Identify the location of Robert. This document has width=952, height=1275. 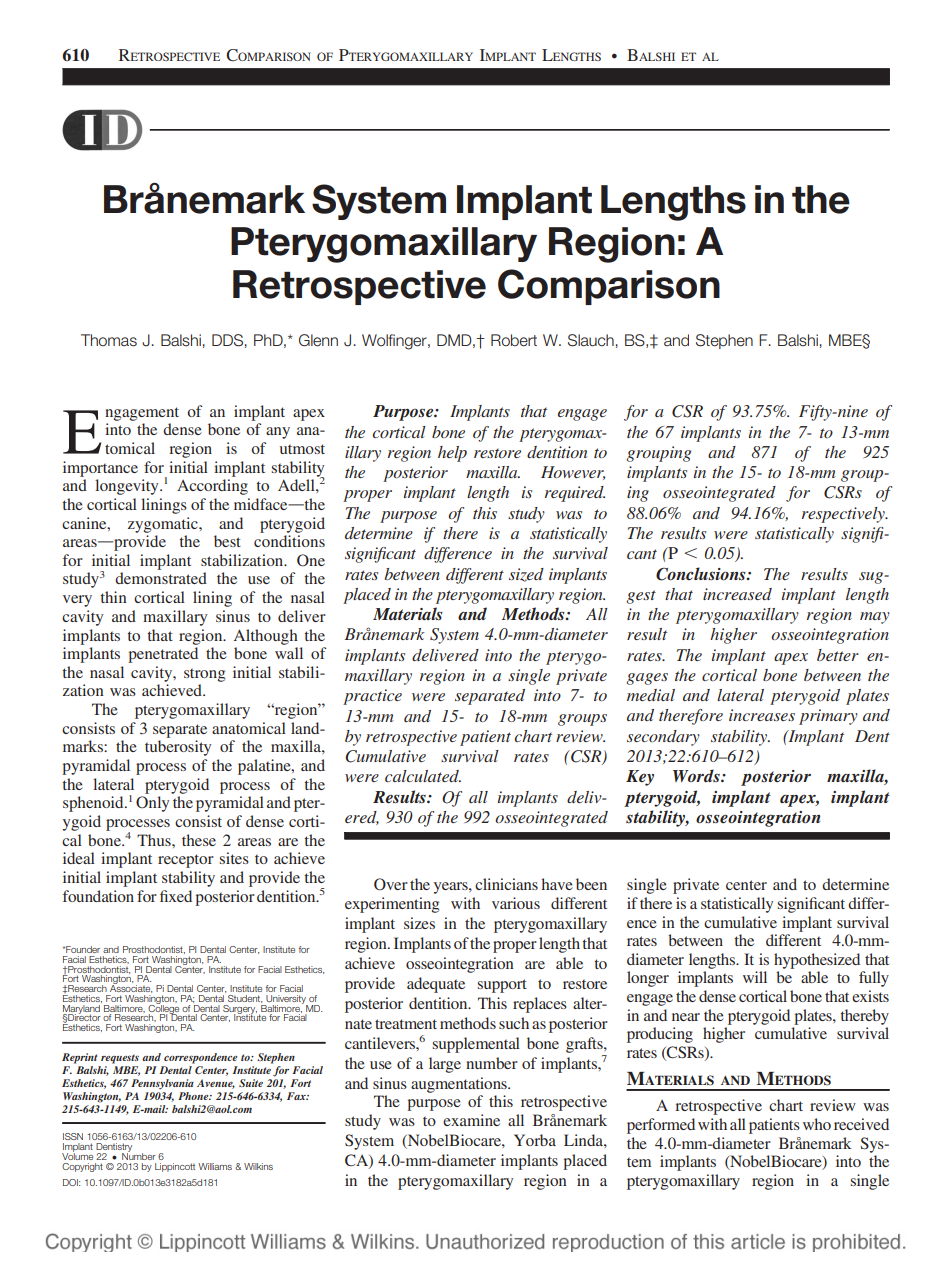
(514, 340).
